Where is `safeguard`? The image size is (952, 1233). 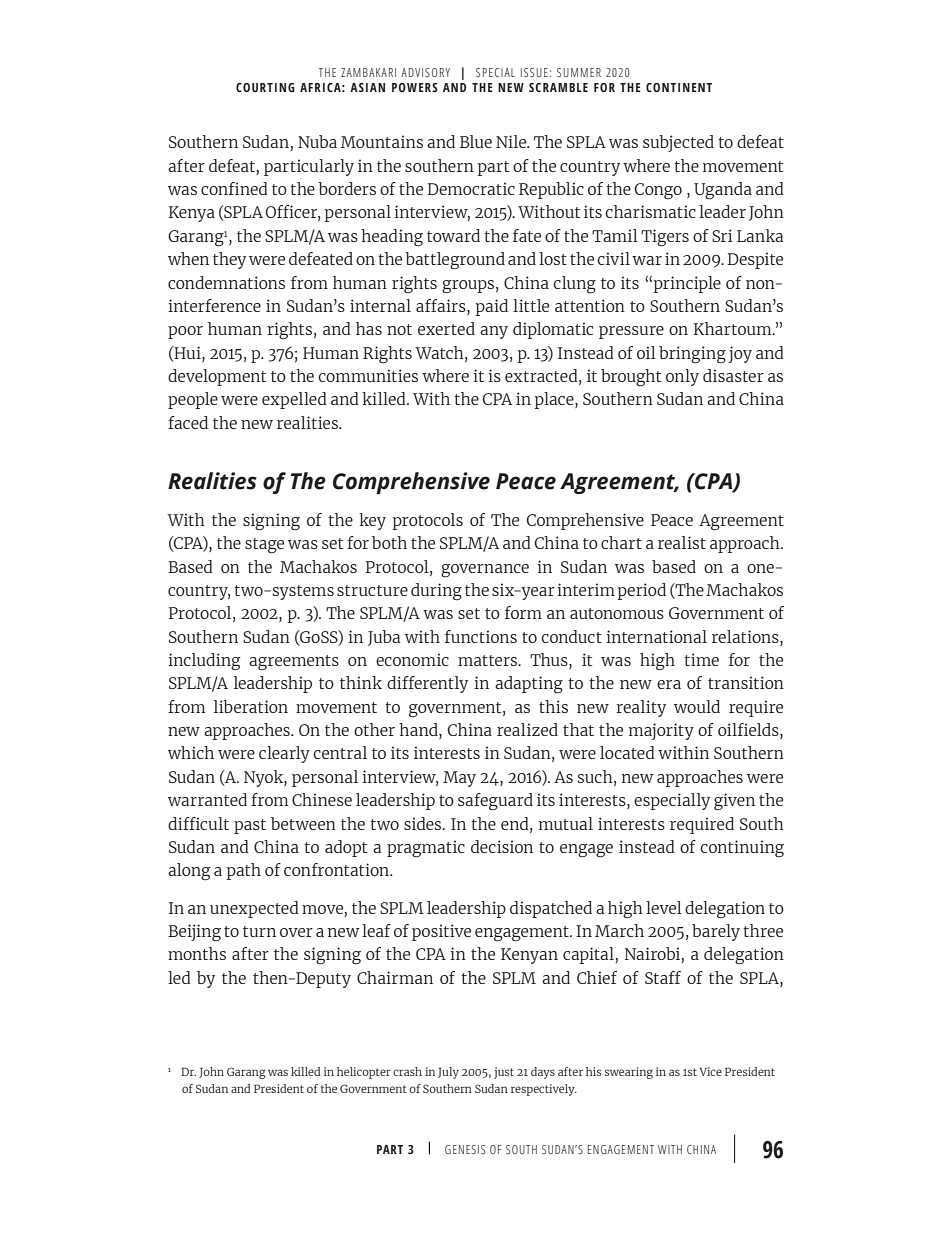 safeguard is located at coordinates (495, 802).
